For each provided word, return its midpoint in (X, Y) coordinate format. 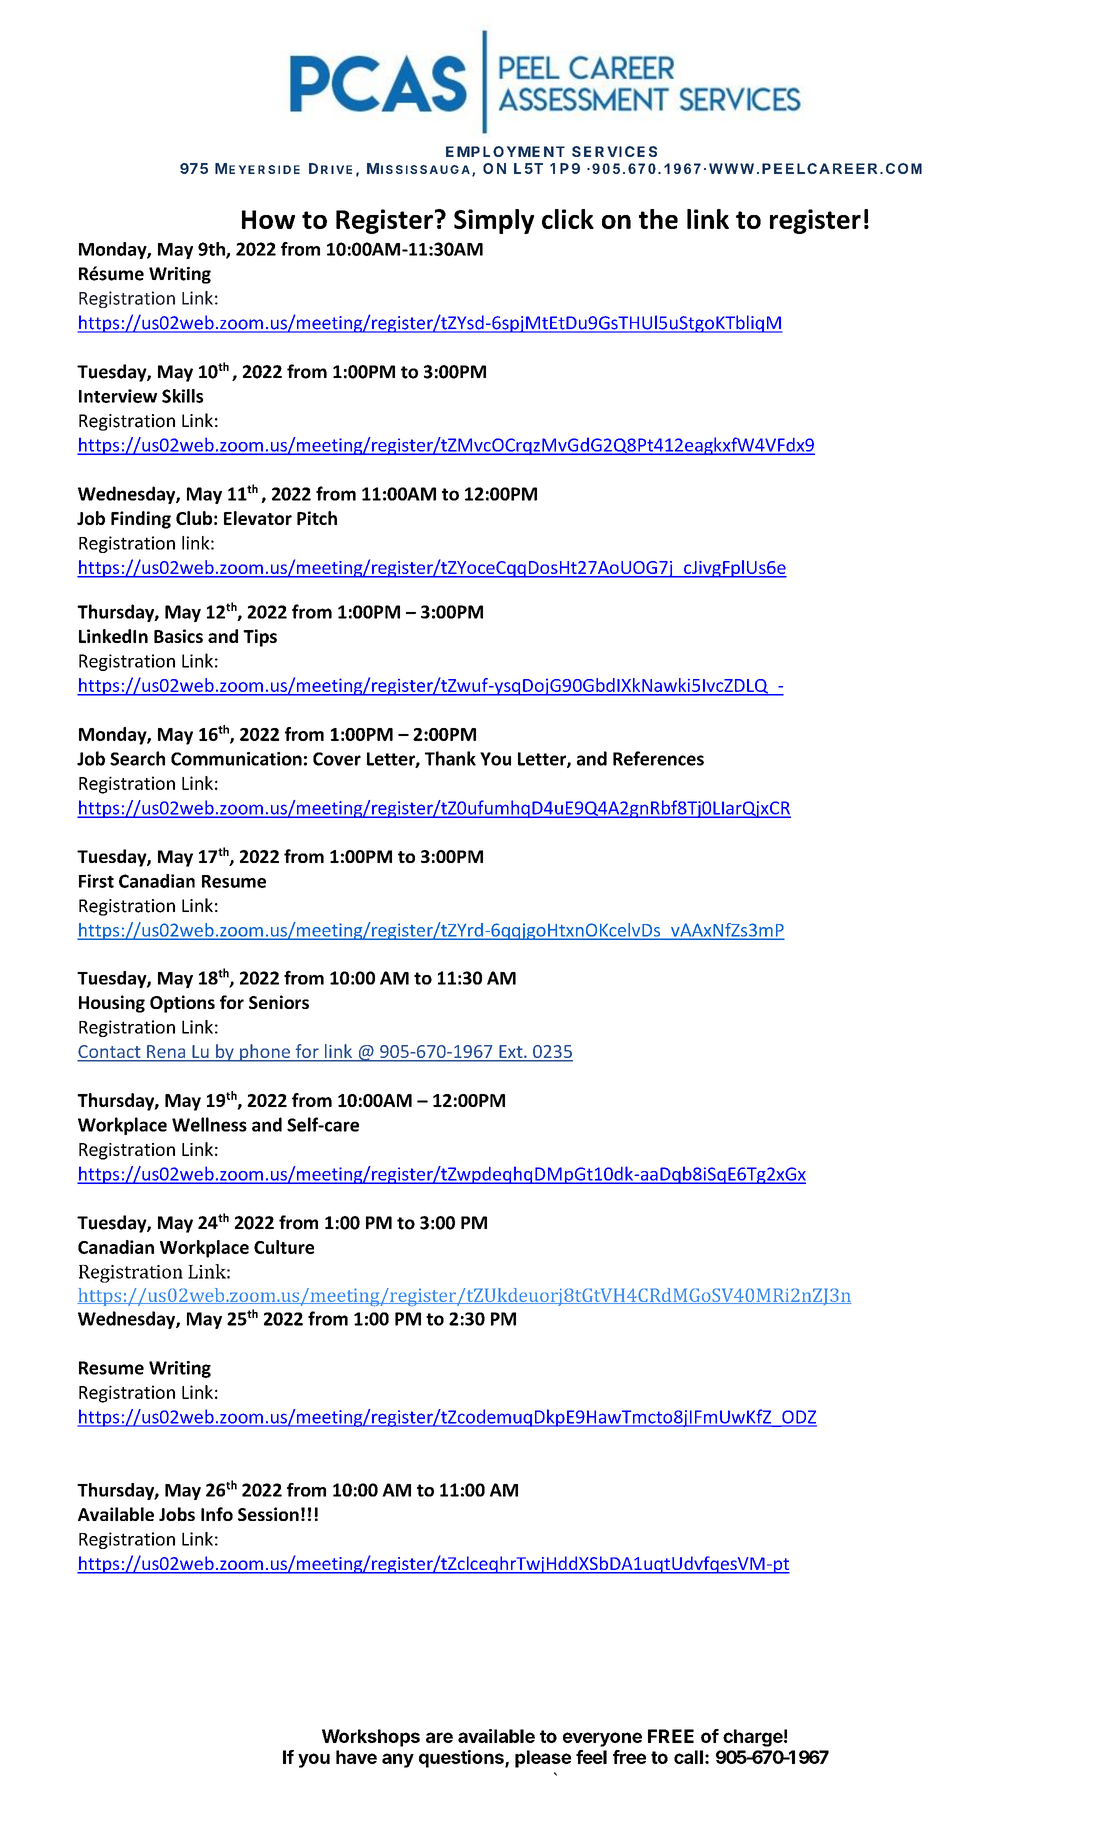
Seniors (279, 1002)
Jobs (177, 1514)
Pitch (317, 518)
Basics (178, 636)
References (658, 758)
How (268, 219)
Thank (450, 758)
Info (217, 1514)
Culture (284, 1247)
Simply (494, 221)
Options (182, 1004)
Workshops (371, 1738)
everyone (602, 1739)
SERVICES (614, 151)
